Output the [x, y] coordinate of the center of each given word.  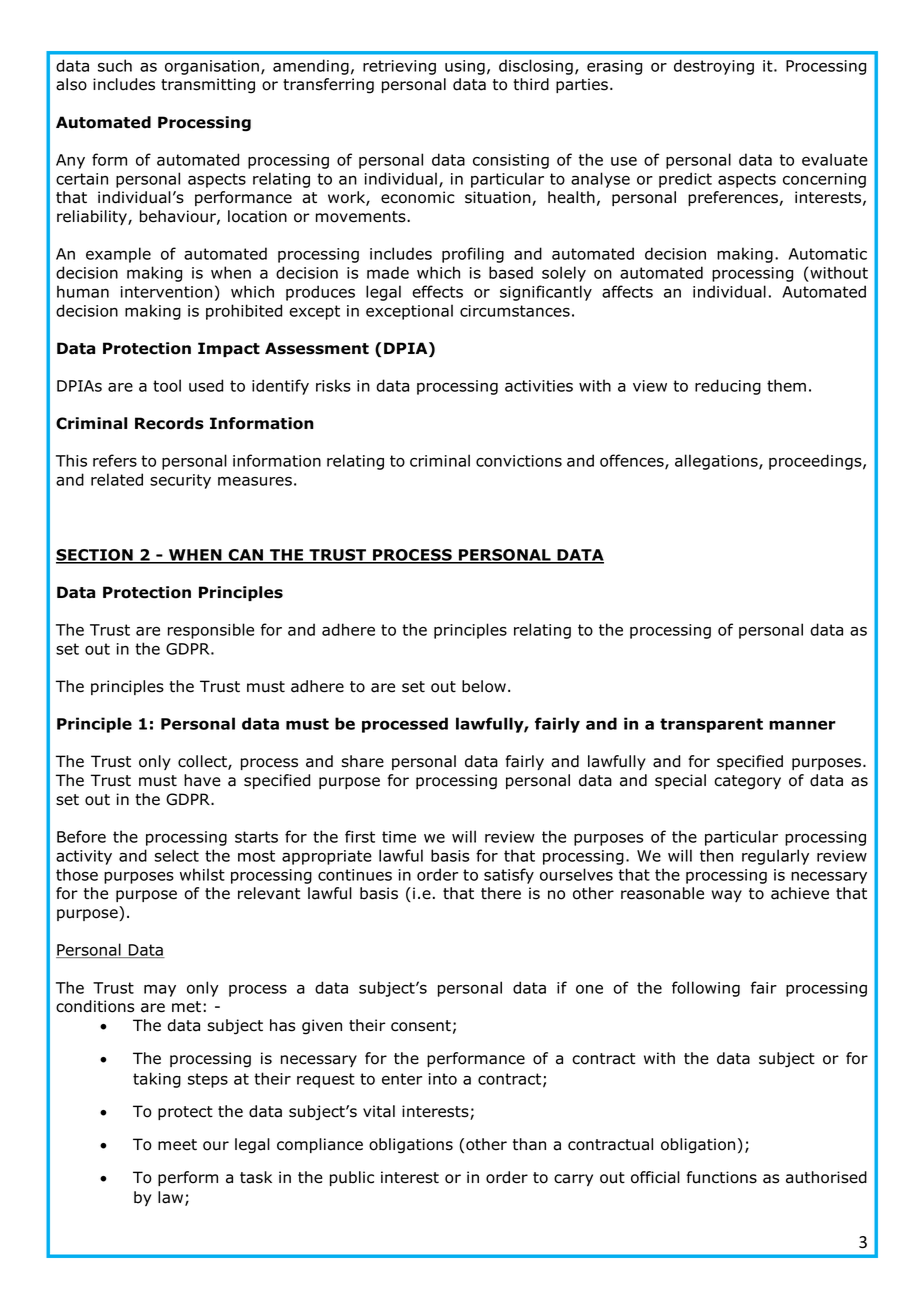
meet [177, 1145]
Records [169, 423]
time [399, 837]
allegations [717, 462]
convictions [519, 461]
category [747, 782]
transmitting [208, 86]
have [202, 780]
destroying [714, 67]
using [465, 67]
